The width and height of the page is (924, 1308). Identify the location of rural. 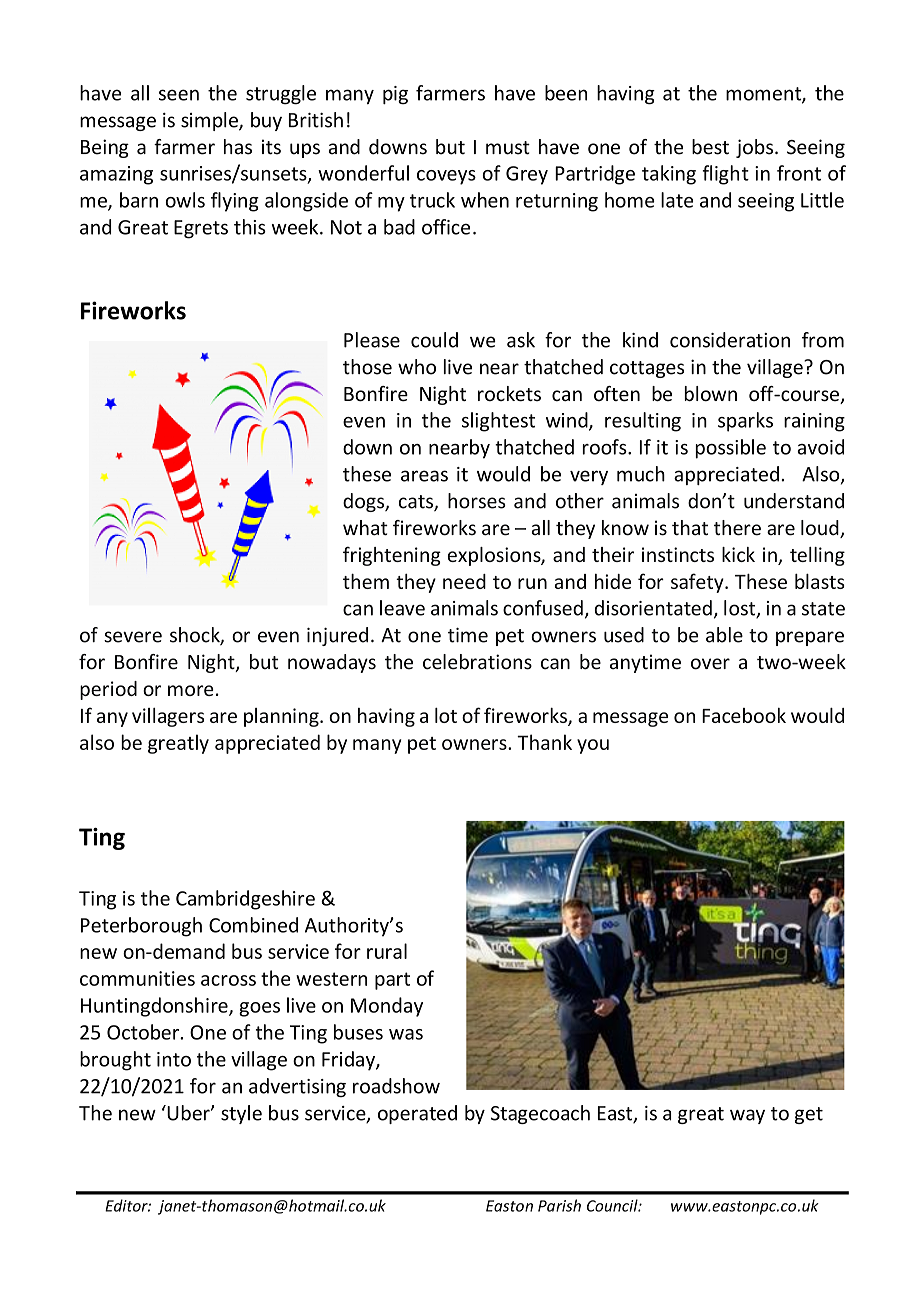
(387, 951).
